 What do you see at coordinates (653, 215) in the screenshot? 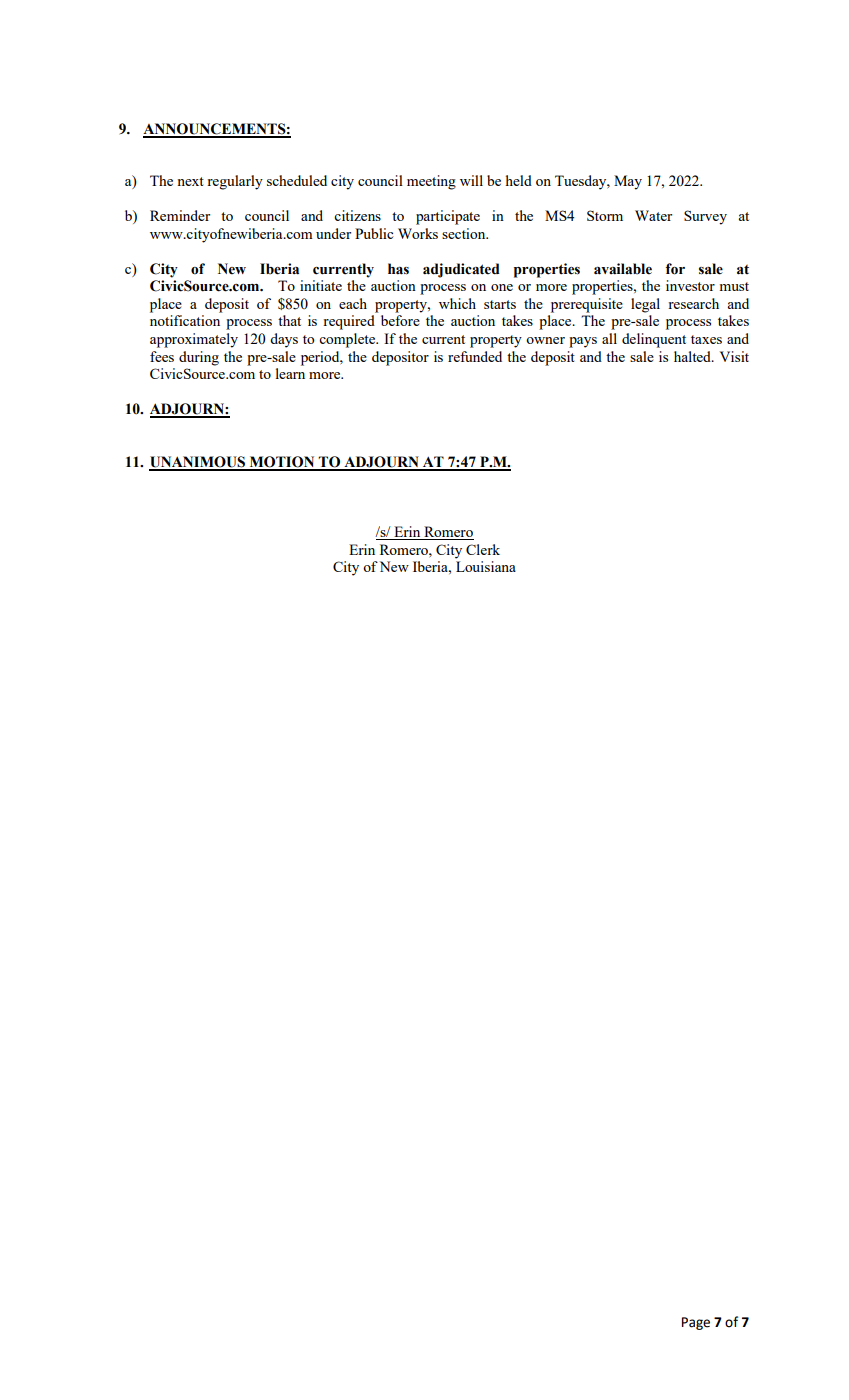
I see `Water` at bounding box center [653, 215].
